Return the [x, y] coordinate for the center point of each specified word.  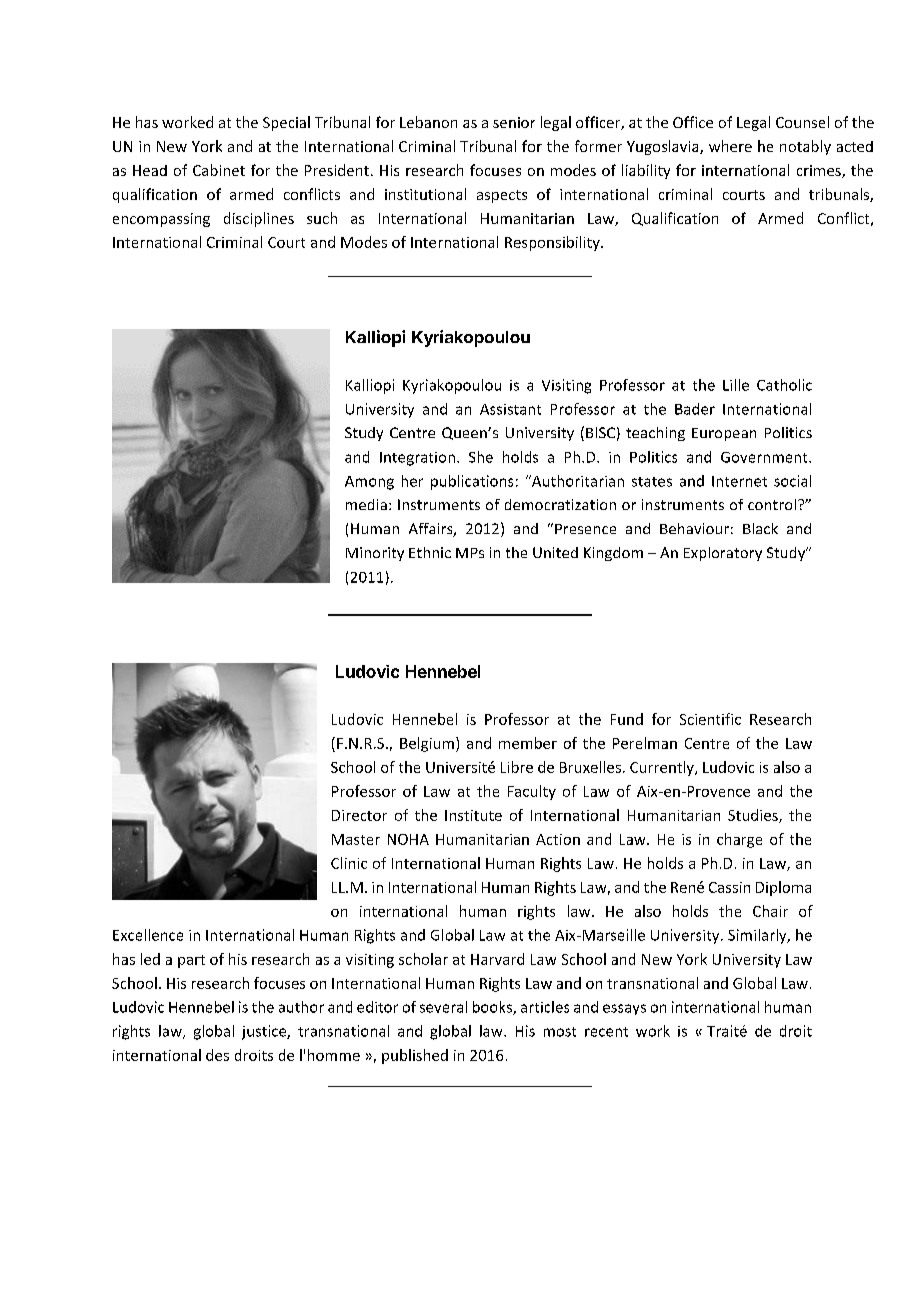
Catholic [784, 385]
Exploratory [723, 554]
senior [514, 122]
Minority [375, 554]
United [555, 552]
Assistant [510, 409]
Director [359, 815]
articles [545, 1007]
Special [286, 123]
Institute [473, 815]
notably [805, 147]
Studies [754, 816]
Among [369, 483]
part [191, 961]
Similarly [758, 936]
